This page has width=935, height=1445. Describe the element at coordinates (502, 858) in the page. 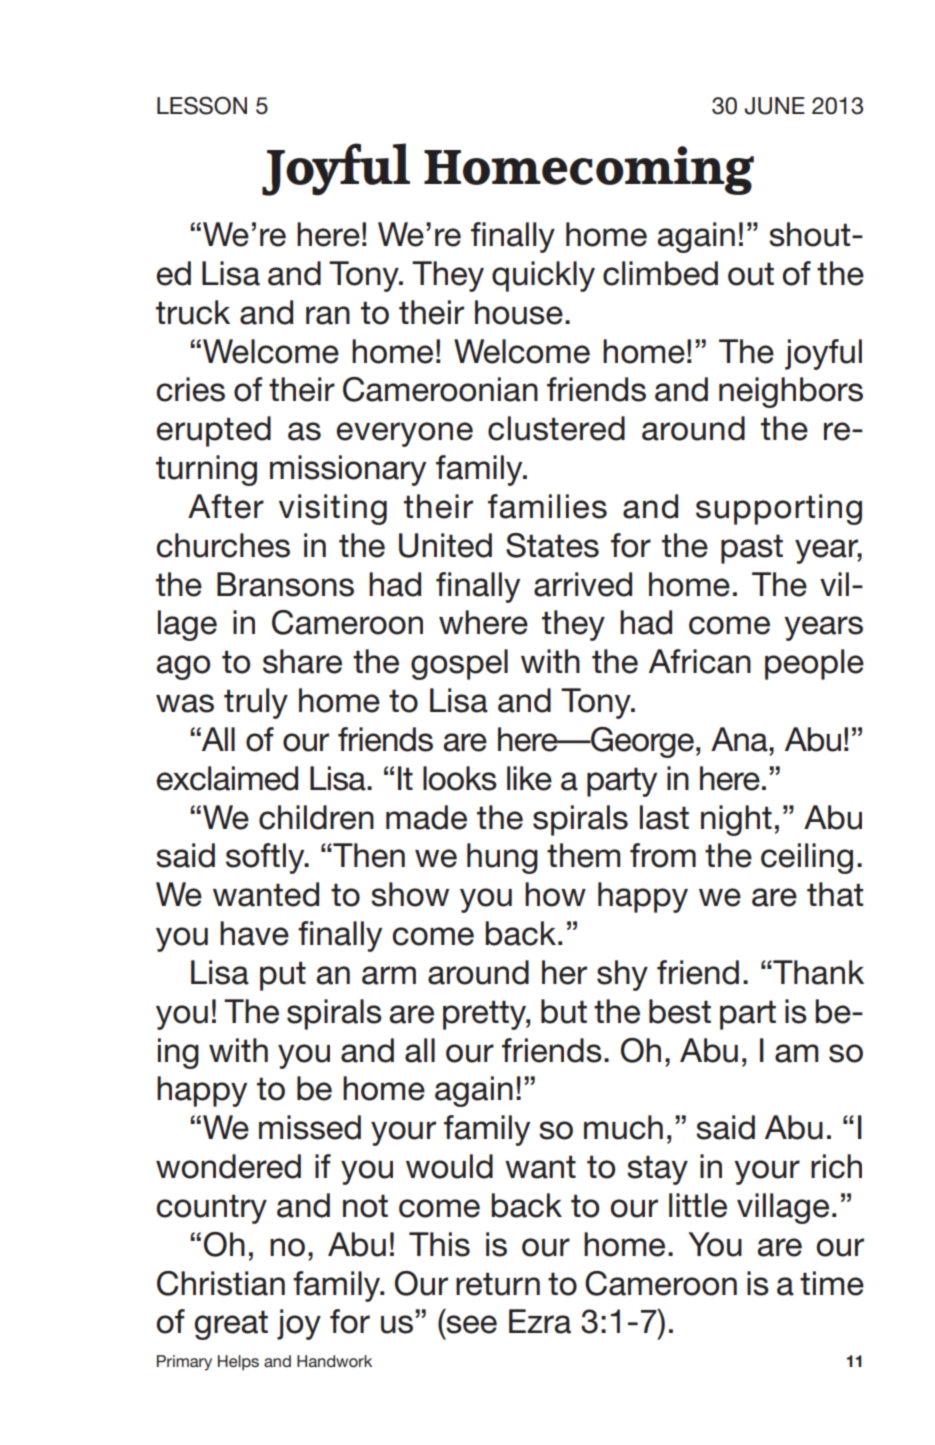

I see `hung` at that location.
